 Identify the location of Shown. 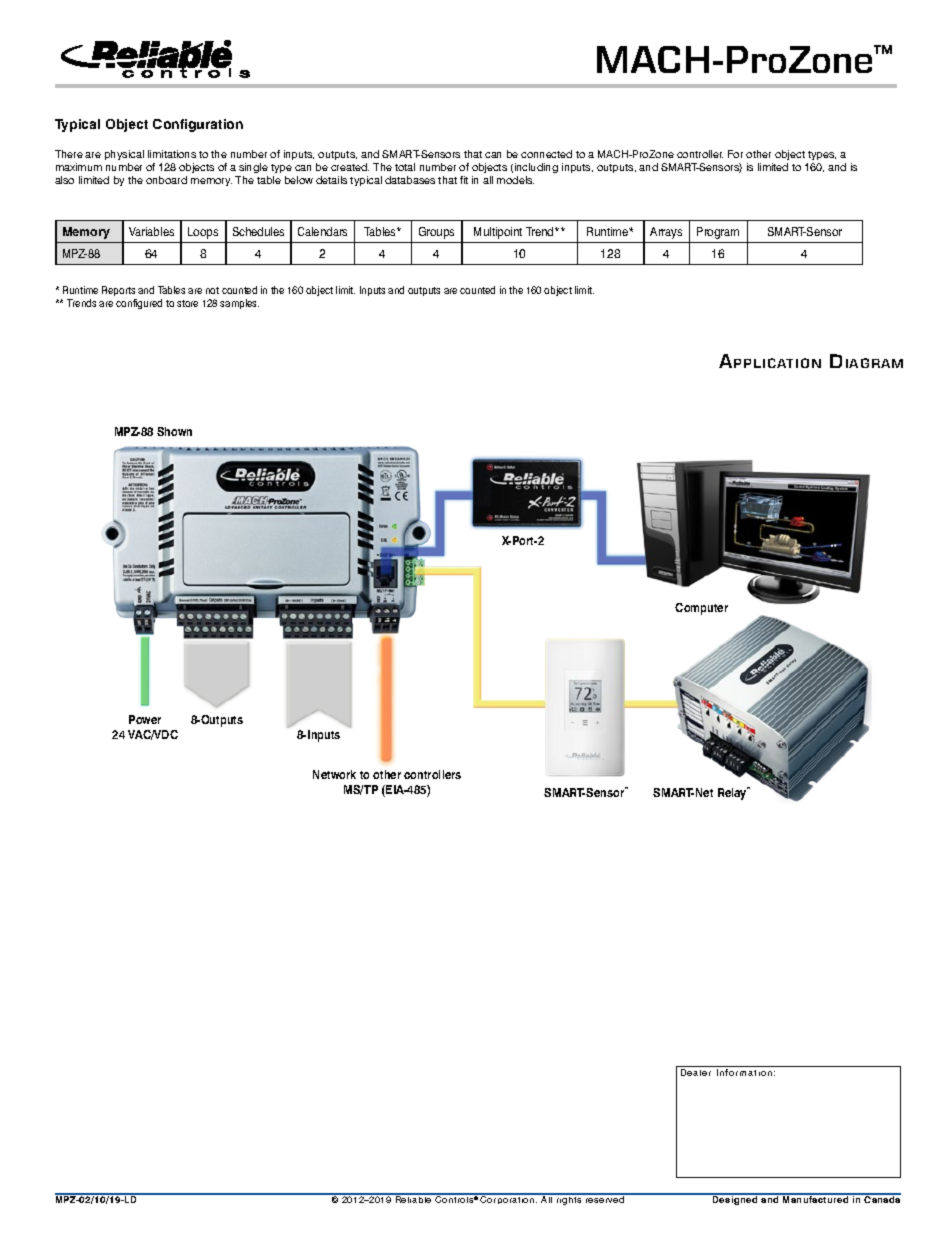
(174, 431).
